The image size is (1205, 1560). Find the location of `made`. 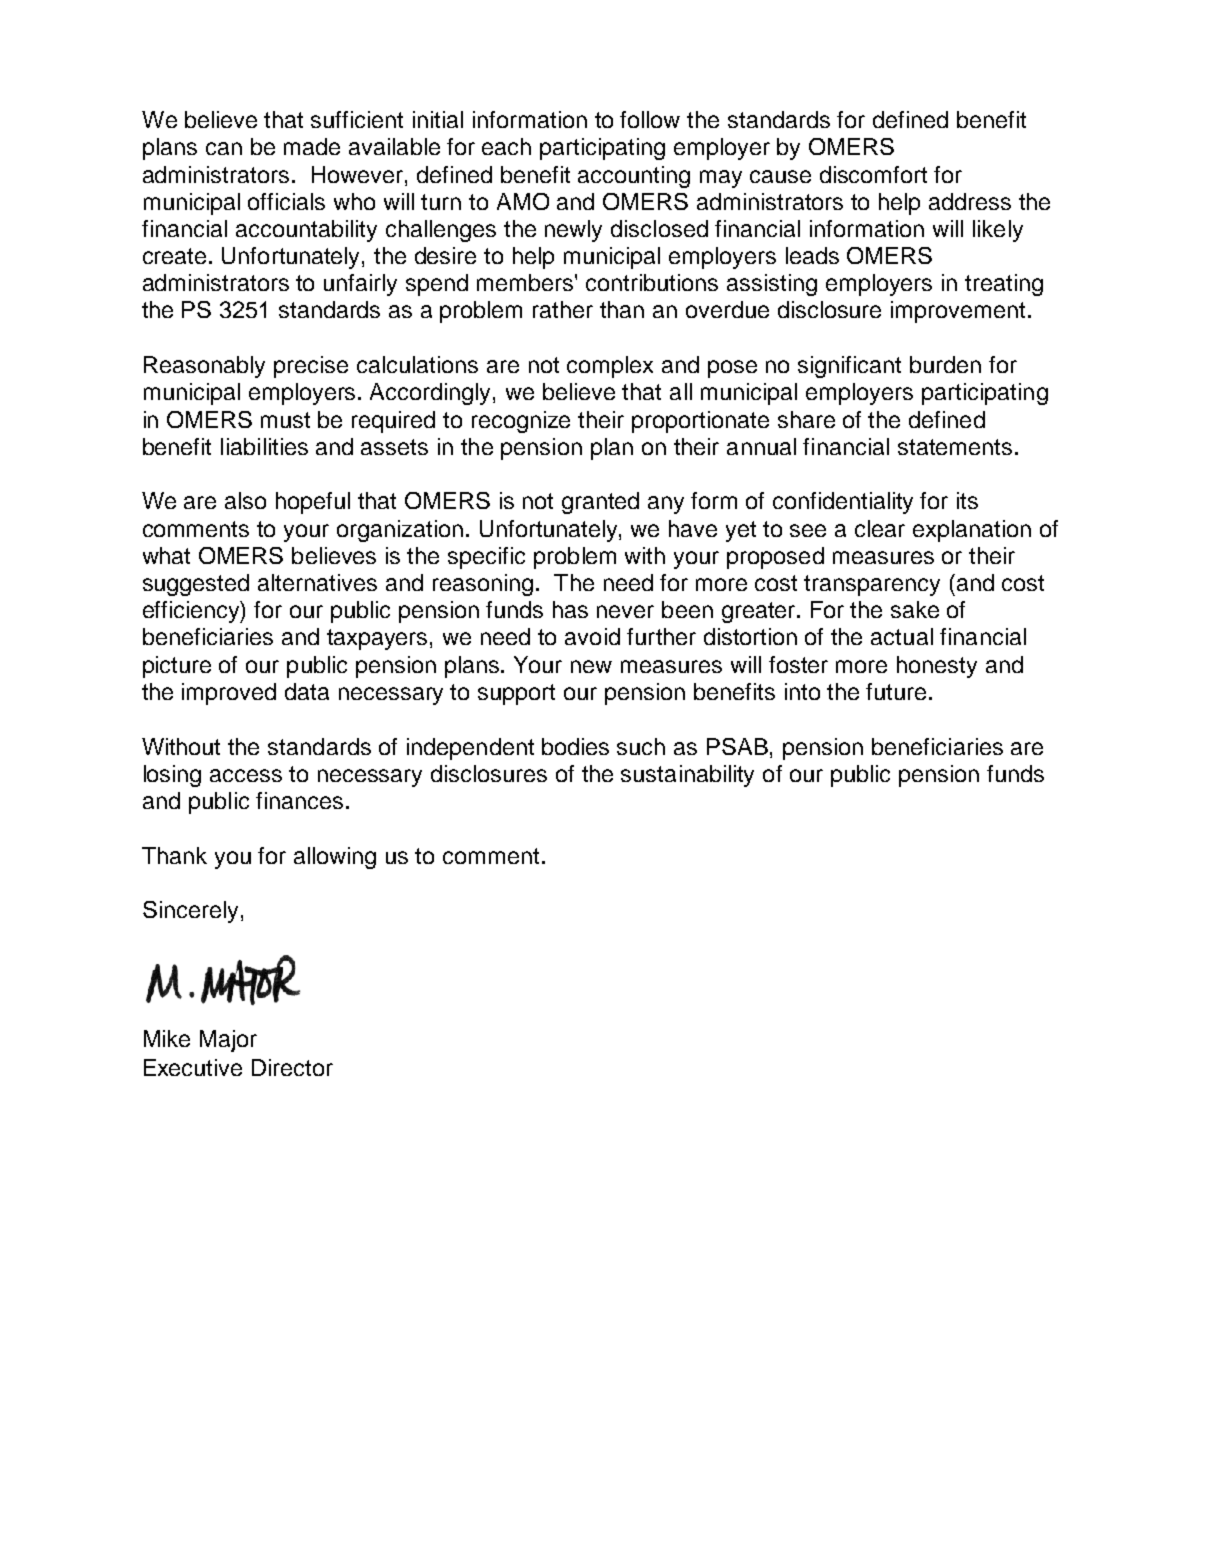

made is located at coordinates (312, 146).
